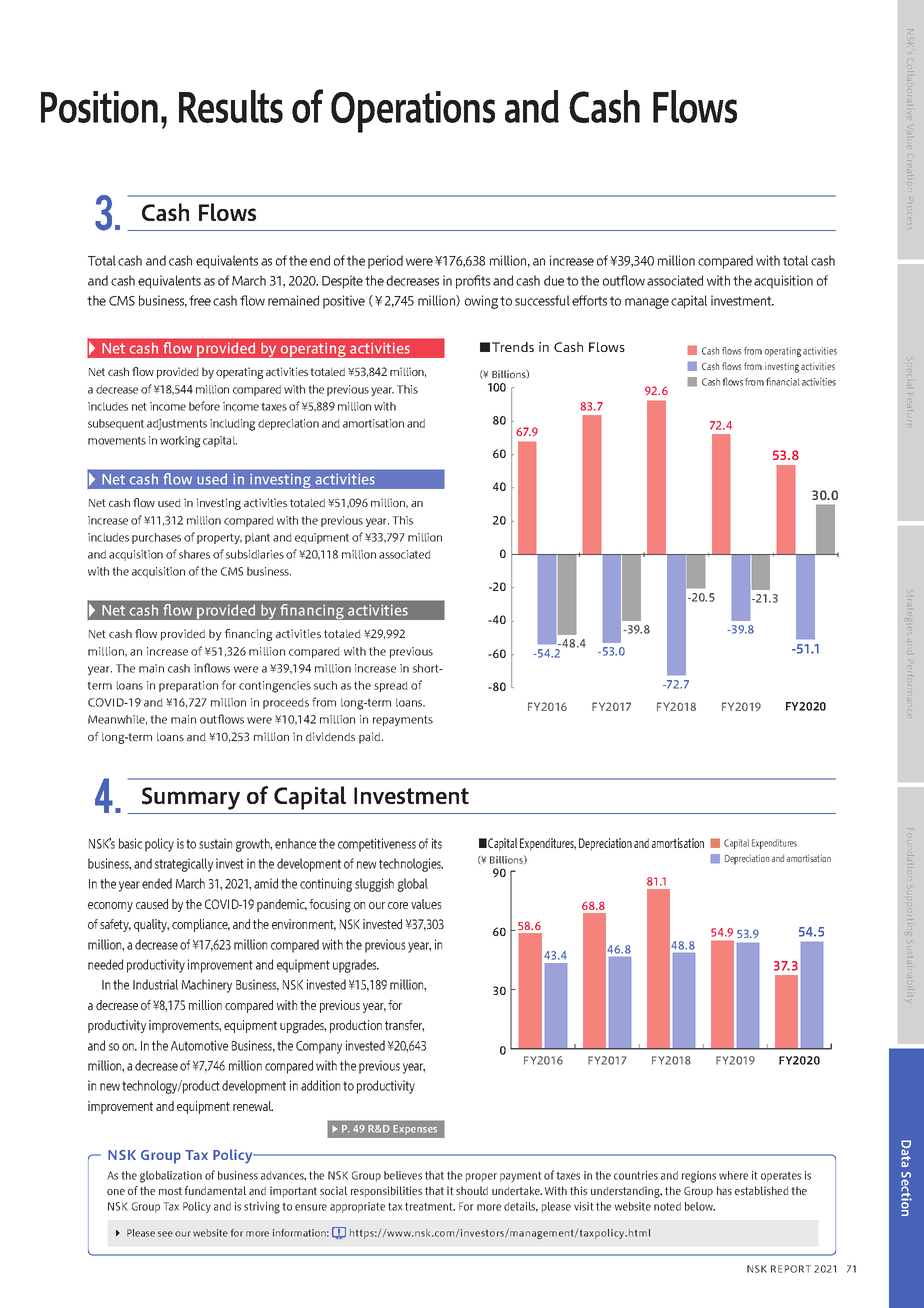 The image size is (924, 1308). Describe the element at coordinates (667, 1206) in the screenshot. I see `noted` at that location.
